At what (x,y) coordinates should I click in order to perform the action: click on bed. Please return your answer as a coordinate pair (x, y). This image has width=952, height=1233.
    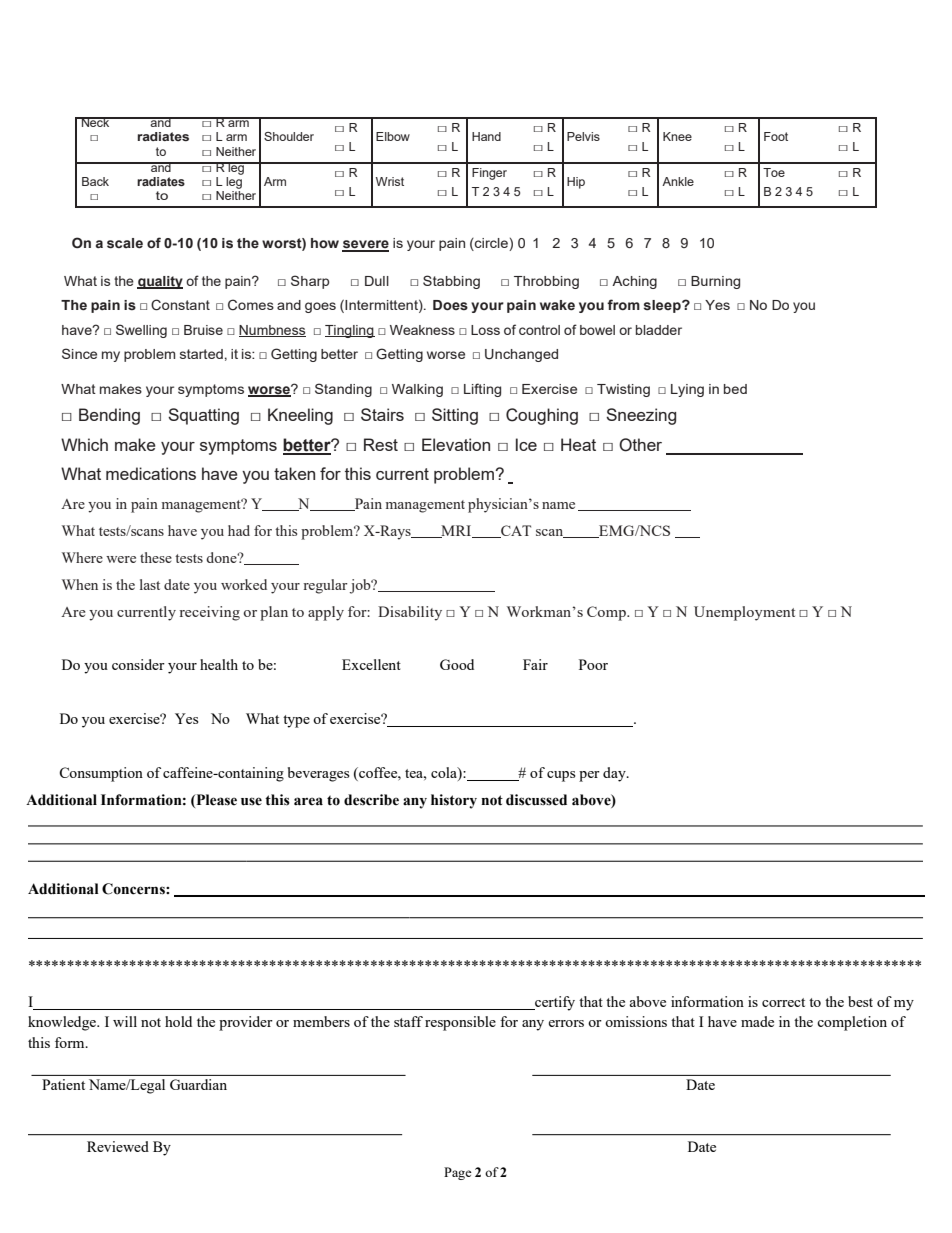
    Looking at the image, I should click on (735, 389).
